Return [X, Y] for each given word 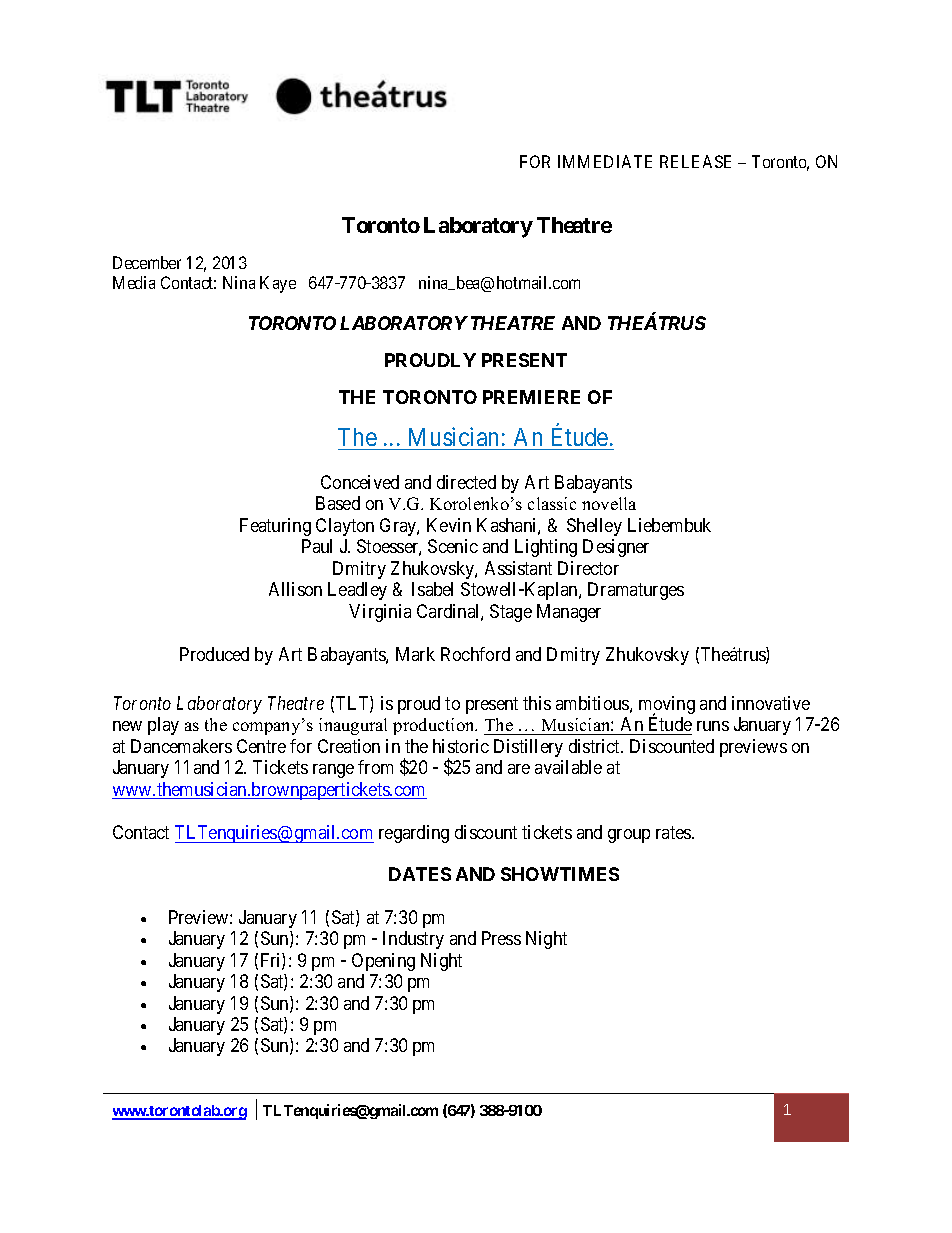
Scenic [453, 546]
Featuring [275, 527]
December [147, 262]
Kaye [278, 284]
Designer [616, 548]
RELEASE [695, 161]
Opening [383, 962]
